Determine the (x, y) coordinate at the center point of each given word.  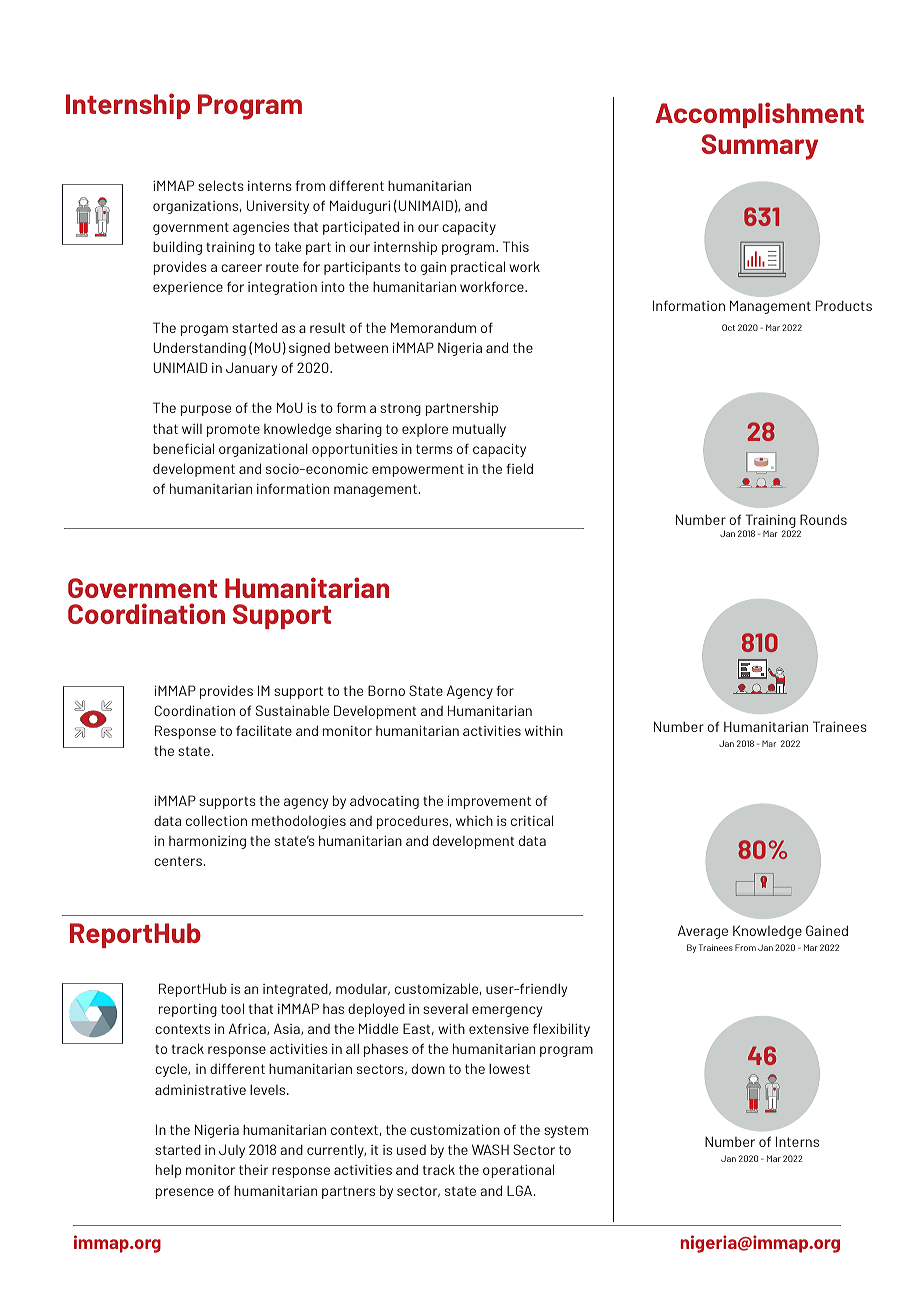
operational (518, 1171)
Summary (760, 147)
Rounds (823, 519)
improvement (489, 802)
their (253, 1169)
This (516, 246)
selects (221, 185)
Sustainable (292, 710)
